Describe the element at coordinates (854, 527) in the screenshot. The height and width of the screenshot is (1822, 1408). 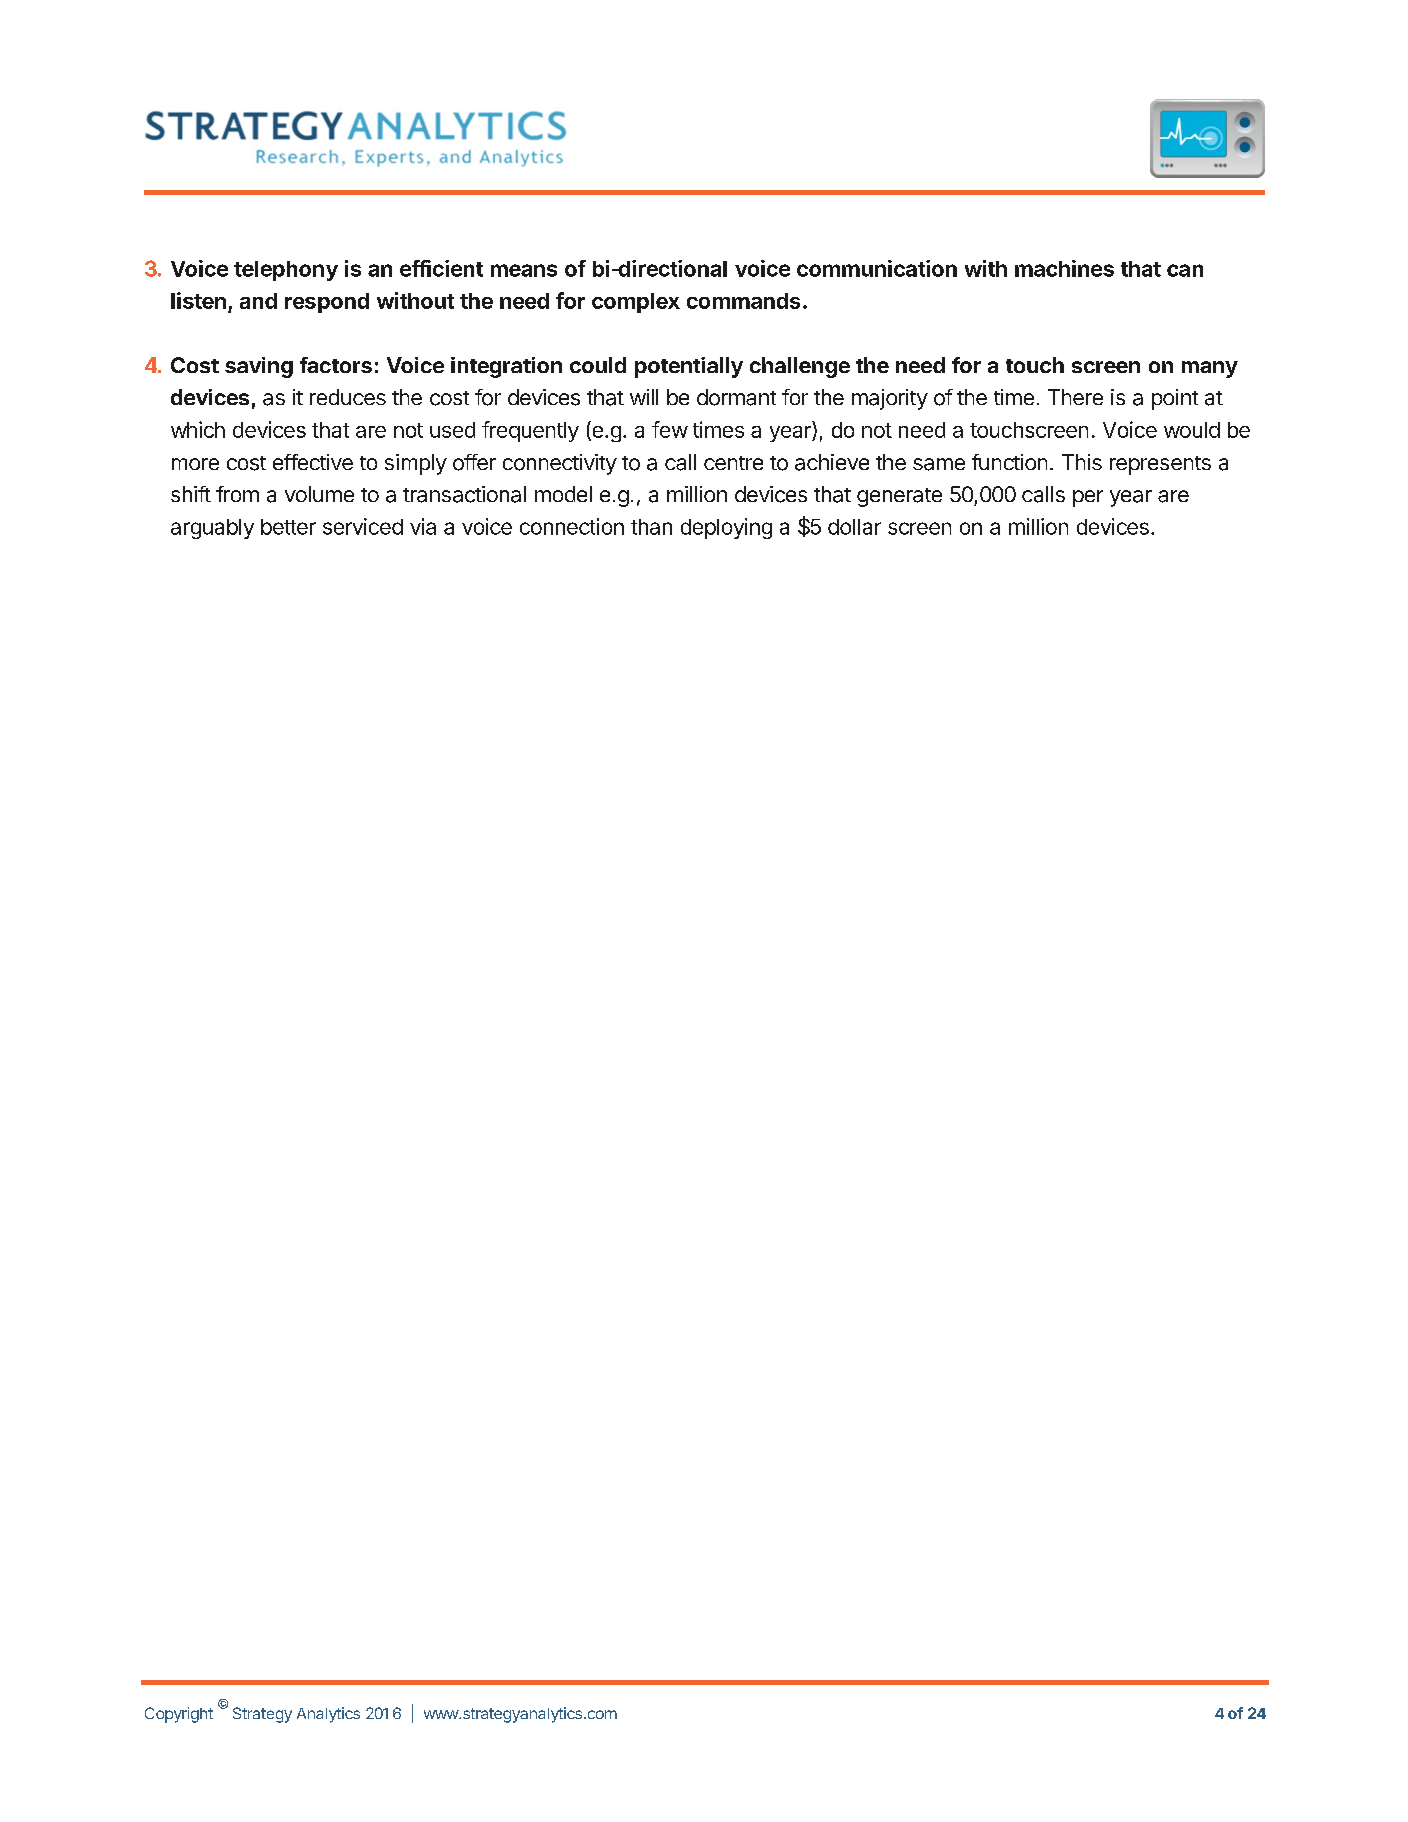
I see `dollar` at that location.
